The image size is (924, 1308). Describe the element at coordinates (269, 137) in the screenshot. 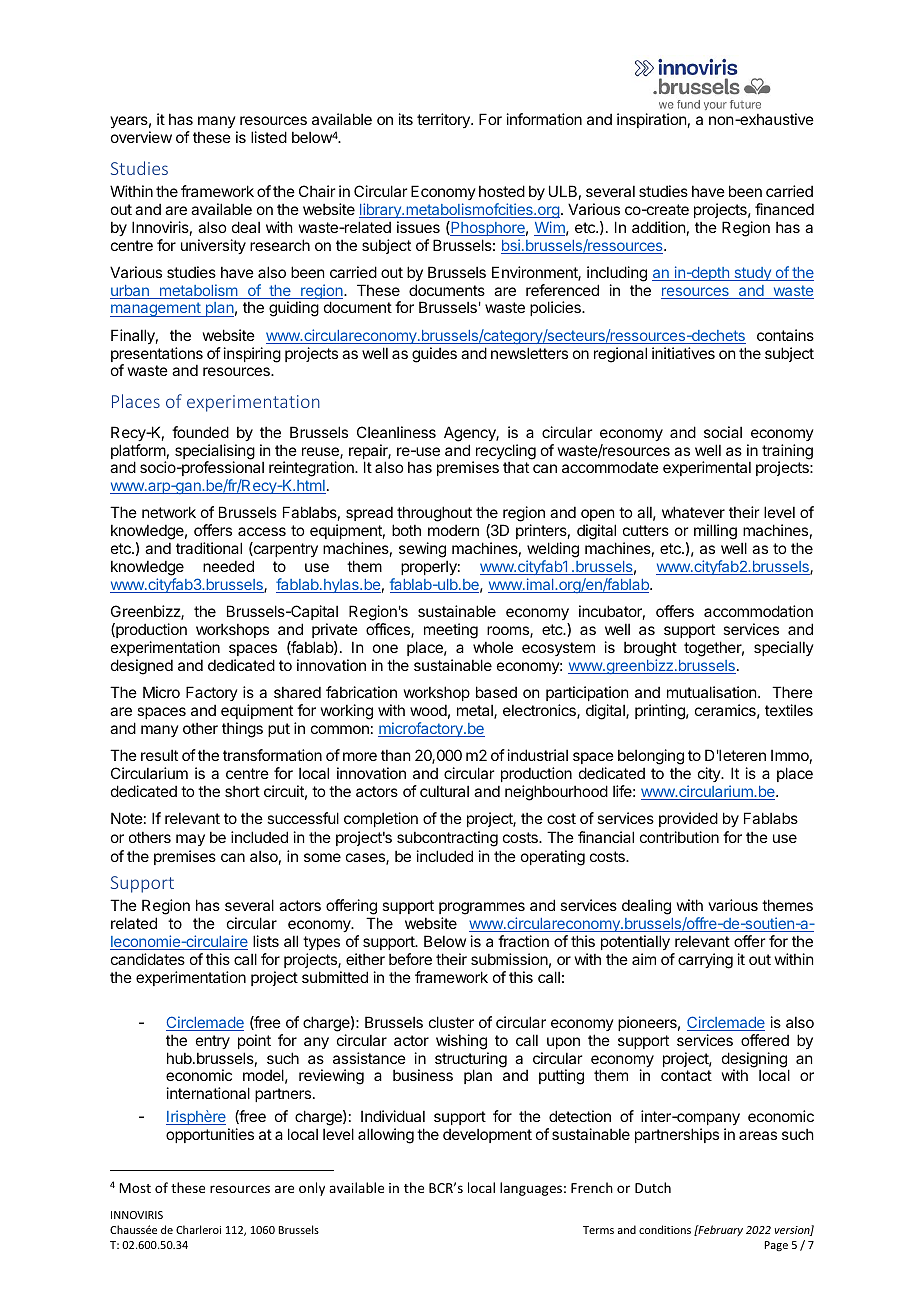

I see `listed` at that location.
